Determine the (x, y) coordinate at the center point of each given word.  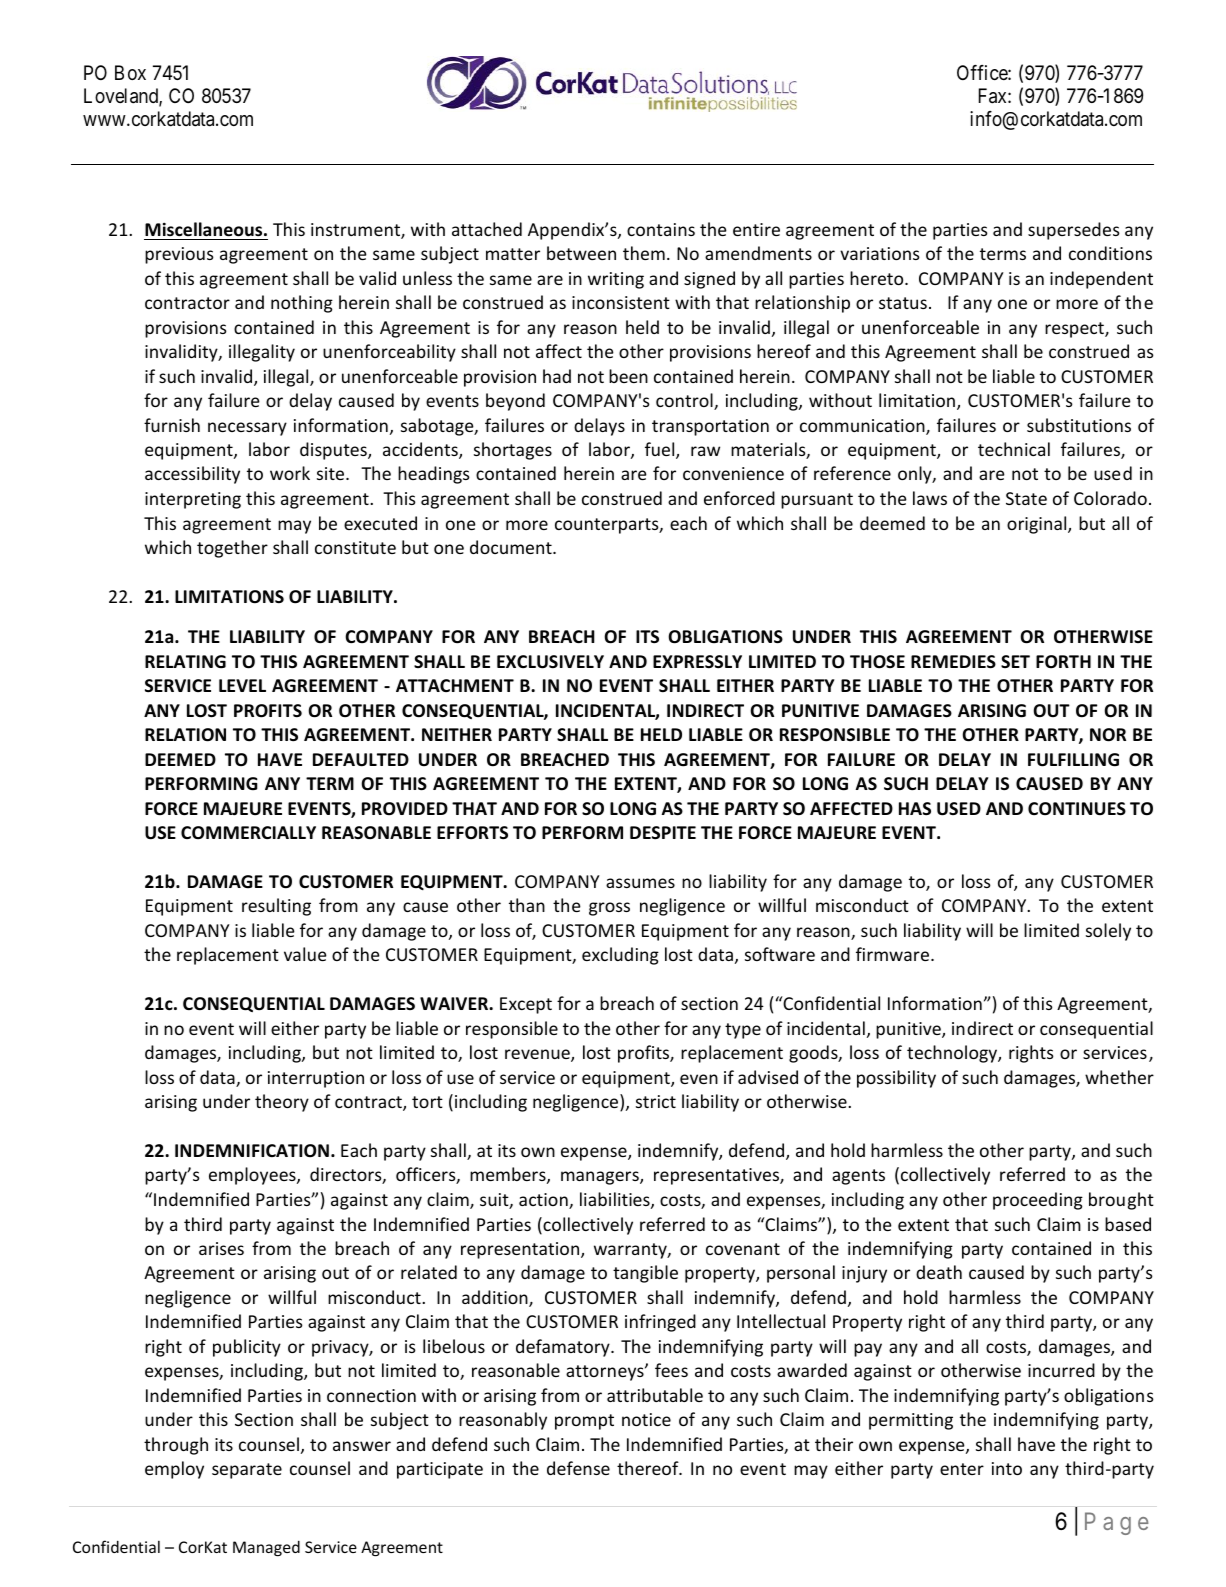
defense (578, 1468)
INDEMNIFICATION (252, 1150)
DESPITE (663, 832)
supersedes (1074, 231)
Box (130, 72)
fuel (661, 450)
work (290, 473)
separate (247, 1471)
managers (601, 1178)
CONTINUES (1077, 809)
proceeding (1038, 1201)
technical (1014, 449)
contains (661, 229)
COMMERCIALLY (248, 832)
